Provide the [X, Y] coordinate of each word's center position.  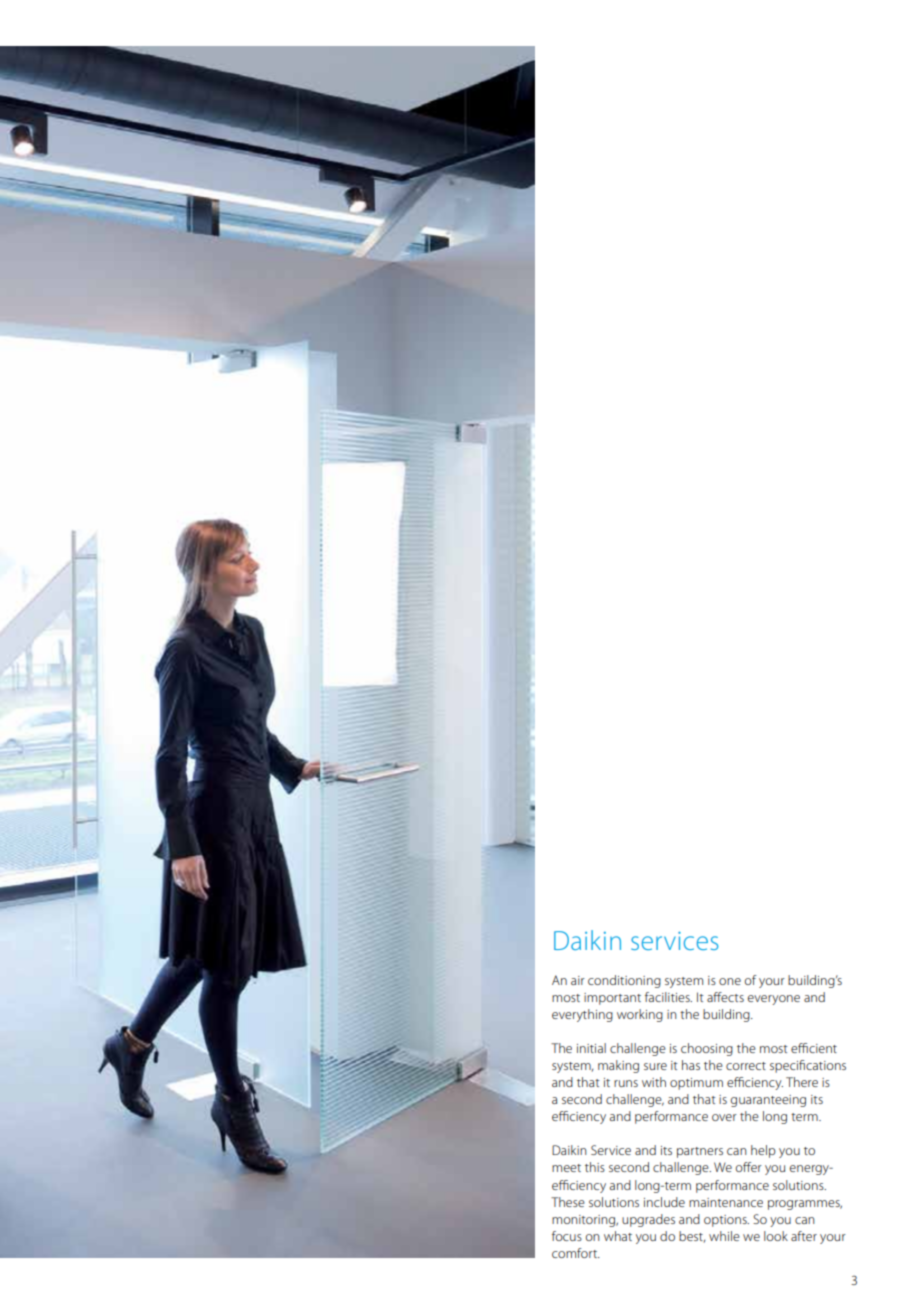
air [578, 980]
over [724, 1117]
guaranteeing [768, 1101]
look [776, 1236]
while [724, 1236]
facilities [668, 997]
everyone [774, 1000]
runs [626, 1083]
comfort [576, 1253]
